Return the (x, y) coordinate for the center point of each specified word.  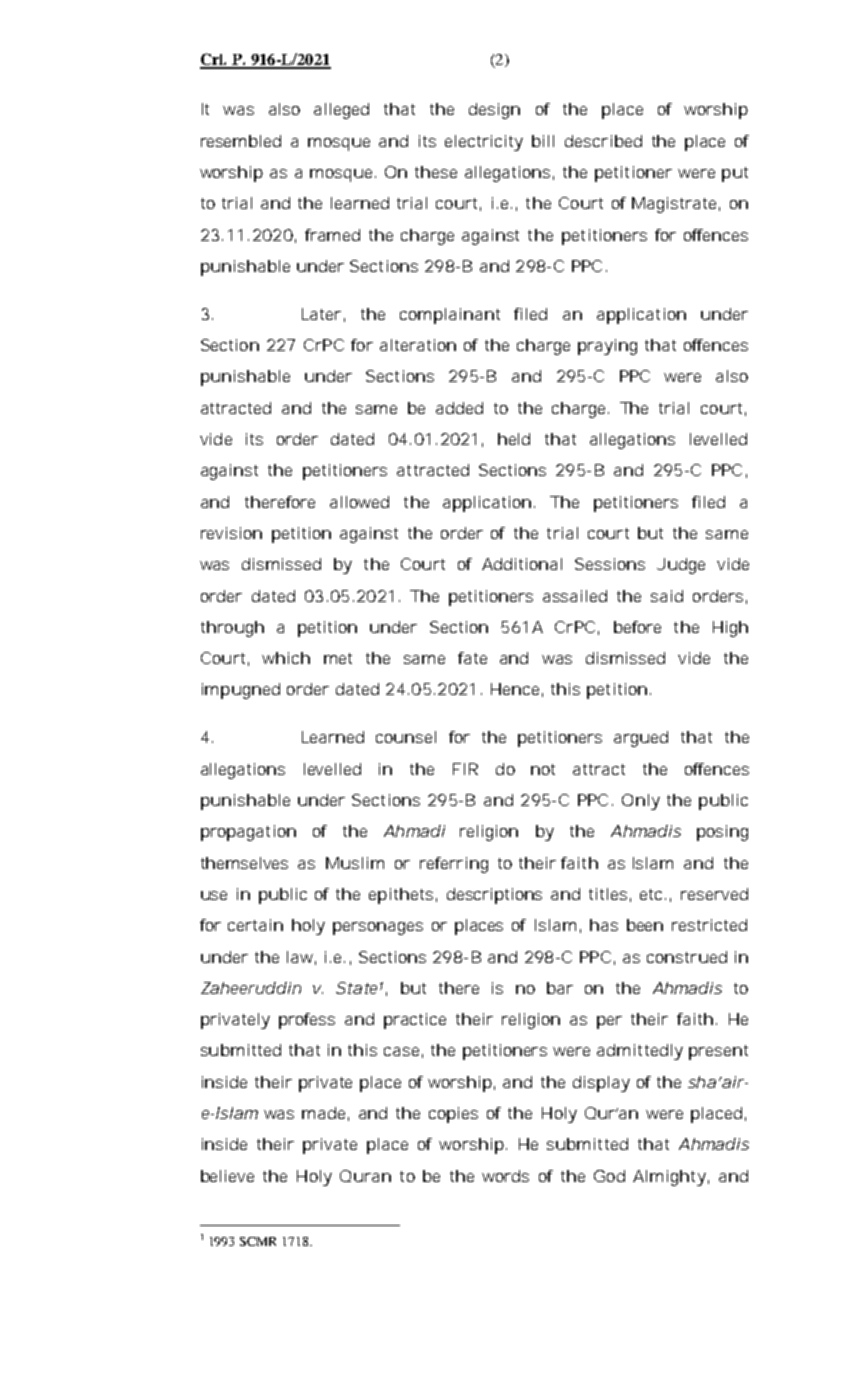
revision (231, 533)
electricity (484, 143)
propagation (248, 833)
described (603, 141)
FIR (465, 769)
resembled (241, 141)
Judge (681, 566)
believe (227, 1176)
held (514, 439)
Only (641, 802)
